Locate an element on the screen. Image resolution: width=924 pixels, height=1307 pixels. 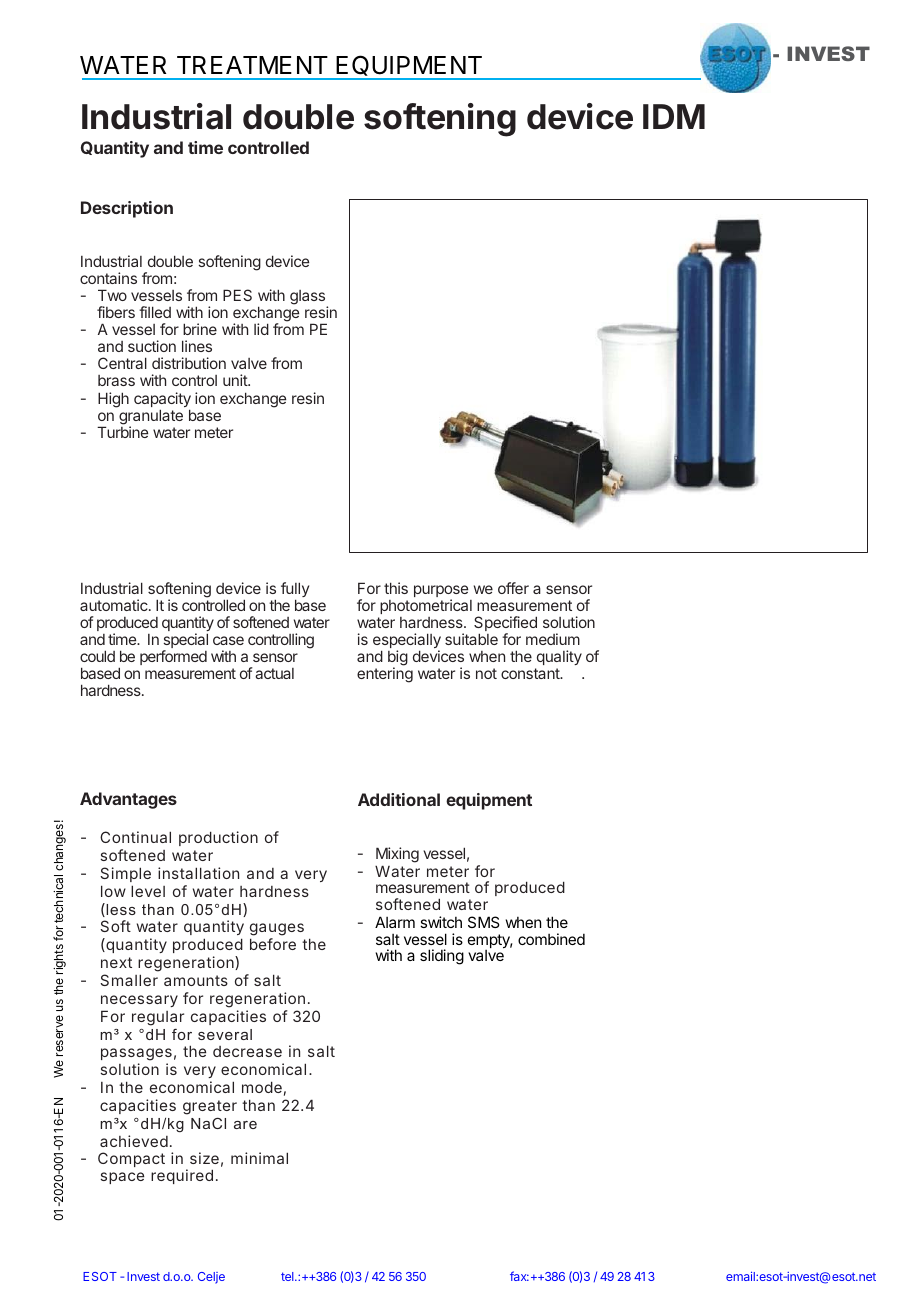
performed is located at coordinates (173, 657).
